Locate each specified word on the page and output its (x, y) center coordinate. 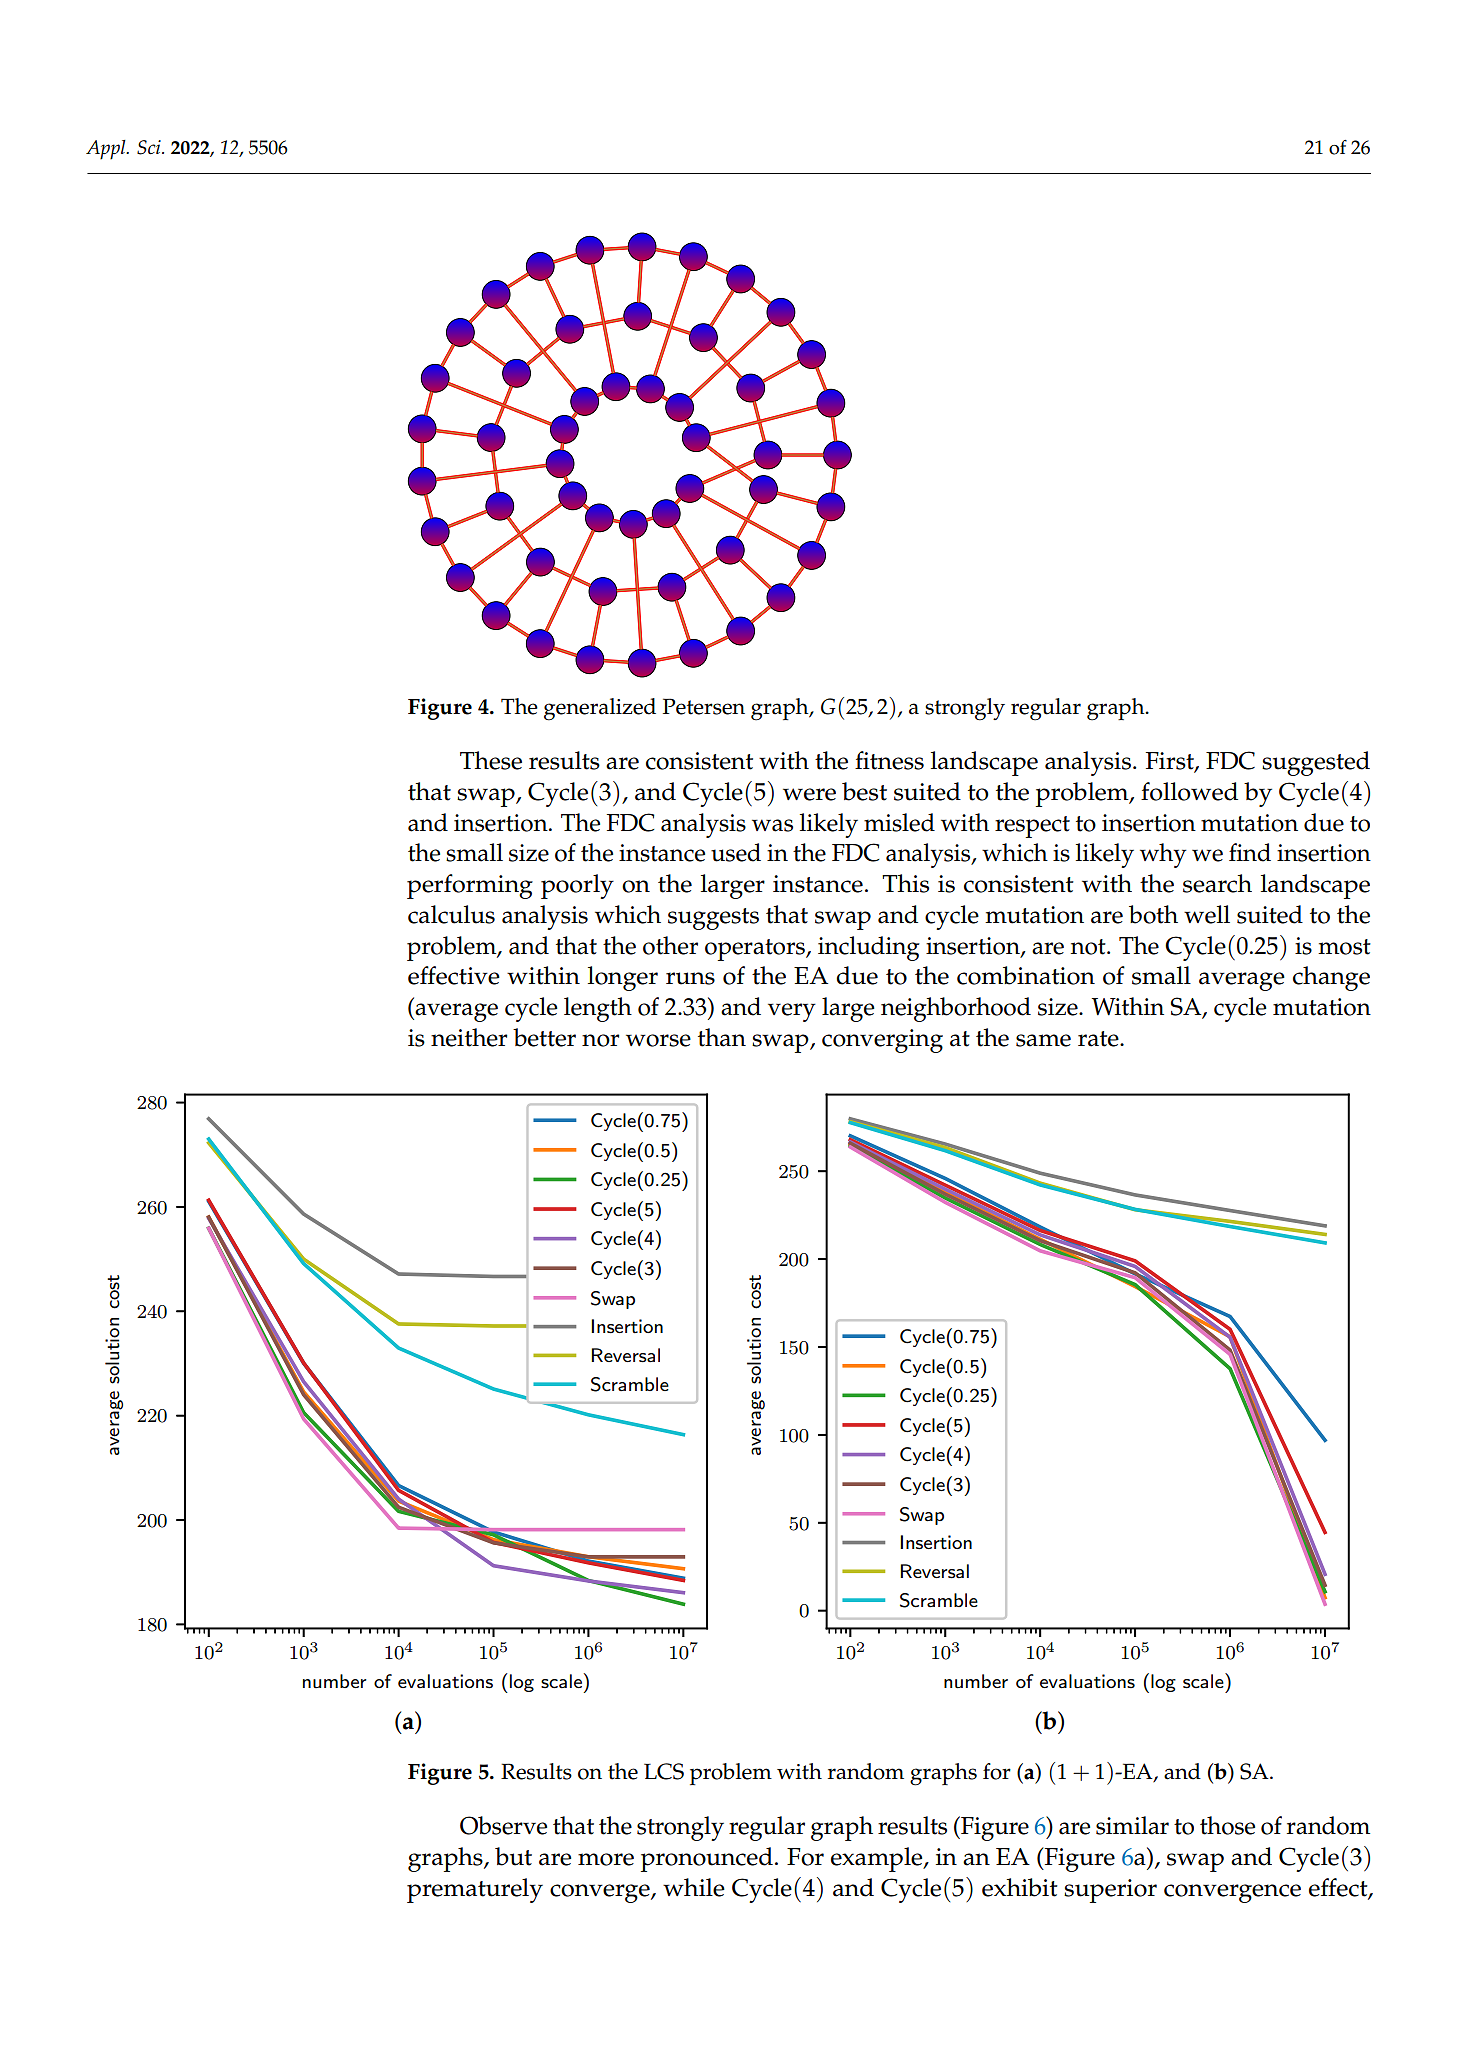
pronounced (707, 1859)
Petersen (704, 706)
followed (1189, 791)
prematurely (475, 1890)
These (491, 760)
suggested (1316, 763)
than (722, 1037)
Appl (107, 150)
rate (1099, 1039)
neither (469, 1037)
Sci (150, 147)
